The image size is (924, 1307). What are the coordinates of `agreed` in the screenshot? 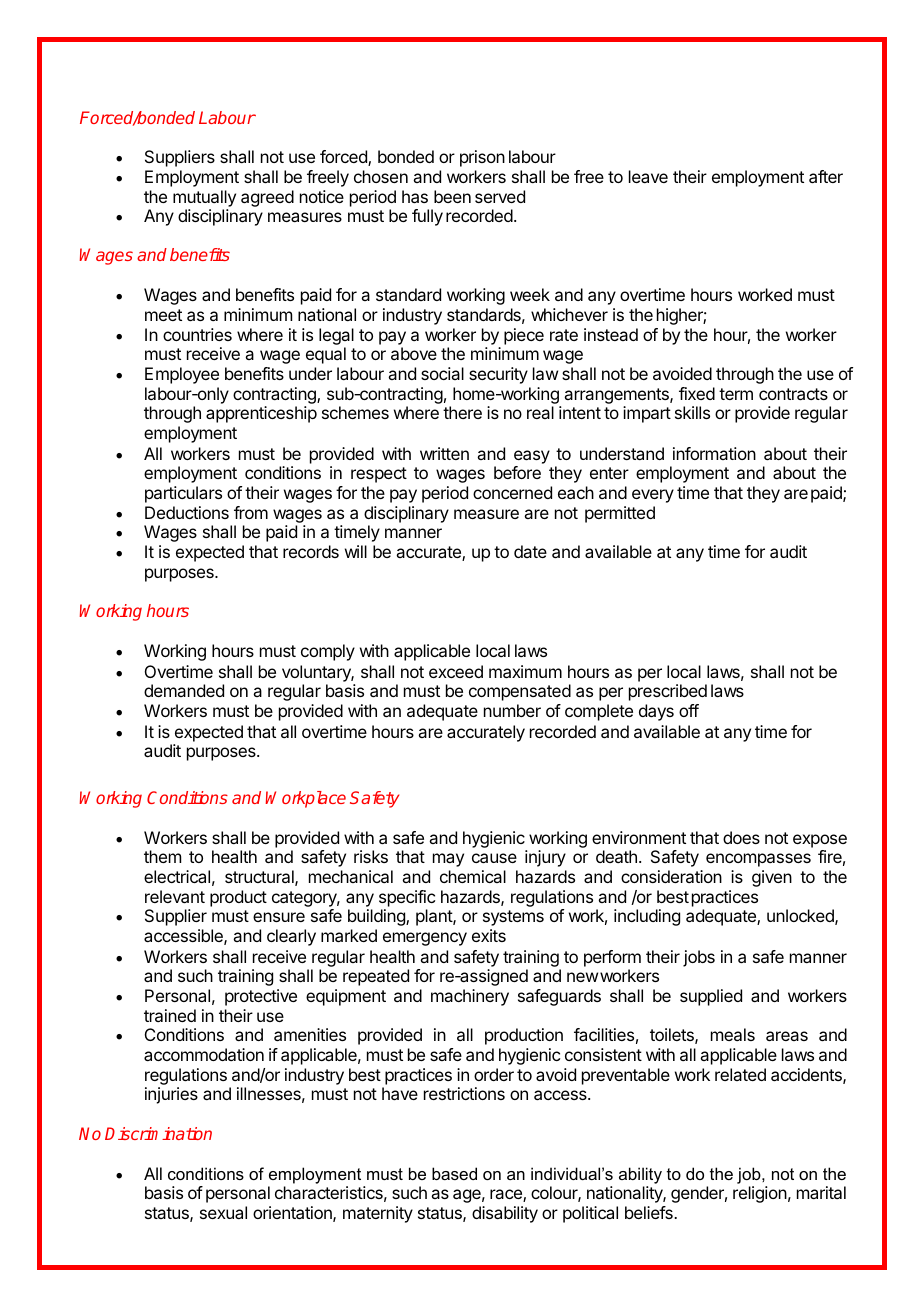 It's located at (267, 198).
